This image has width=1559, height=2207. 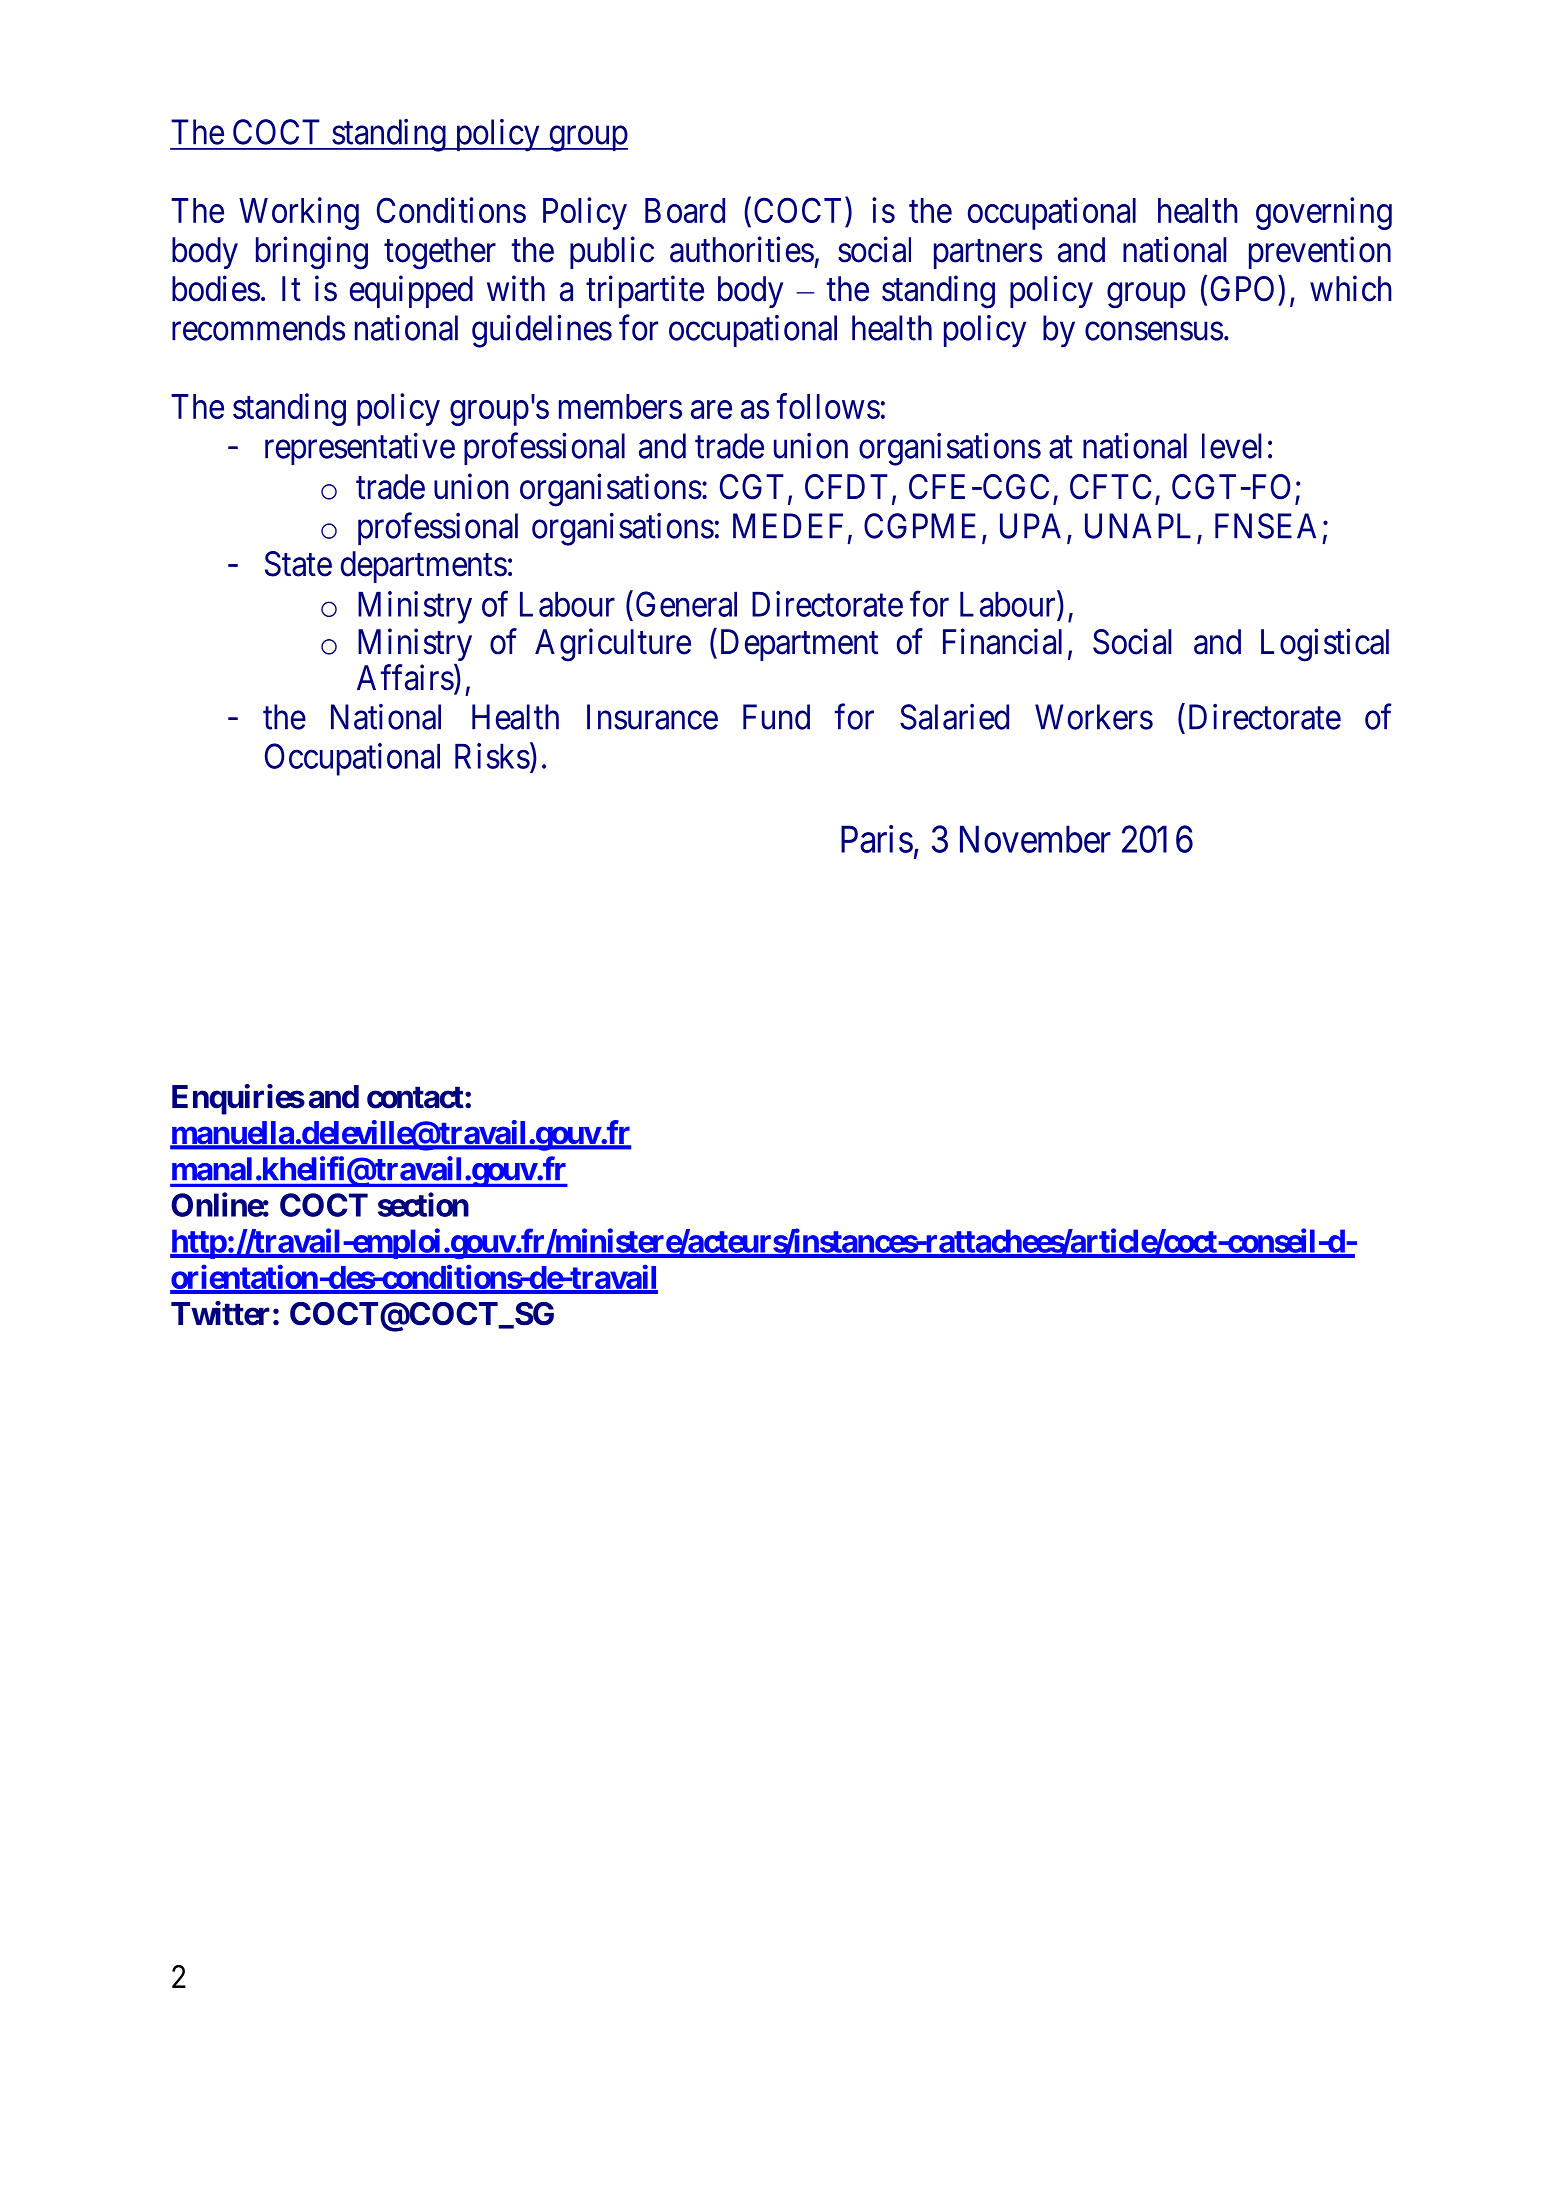 I want to click on prevention, so click(x=1320, y=252).
